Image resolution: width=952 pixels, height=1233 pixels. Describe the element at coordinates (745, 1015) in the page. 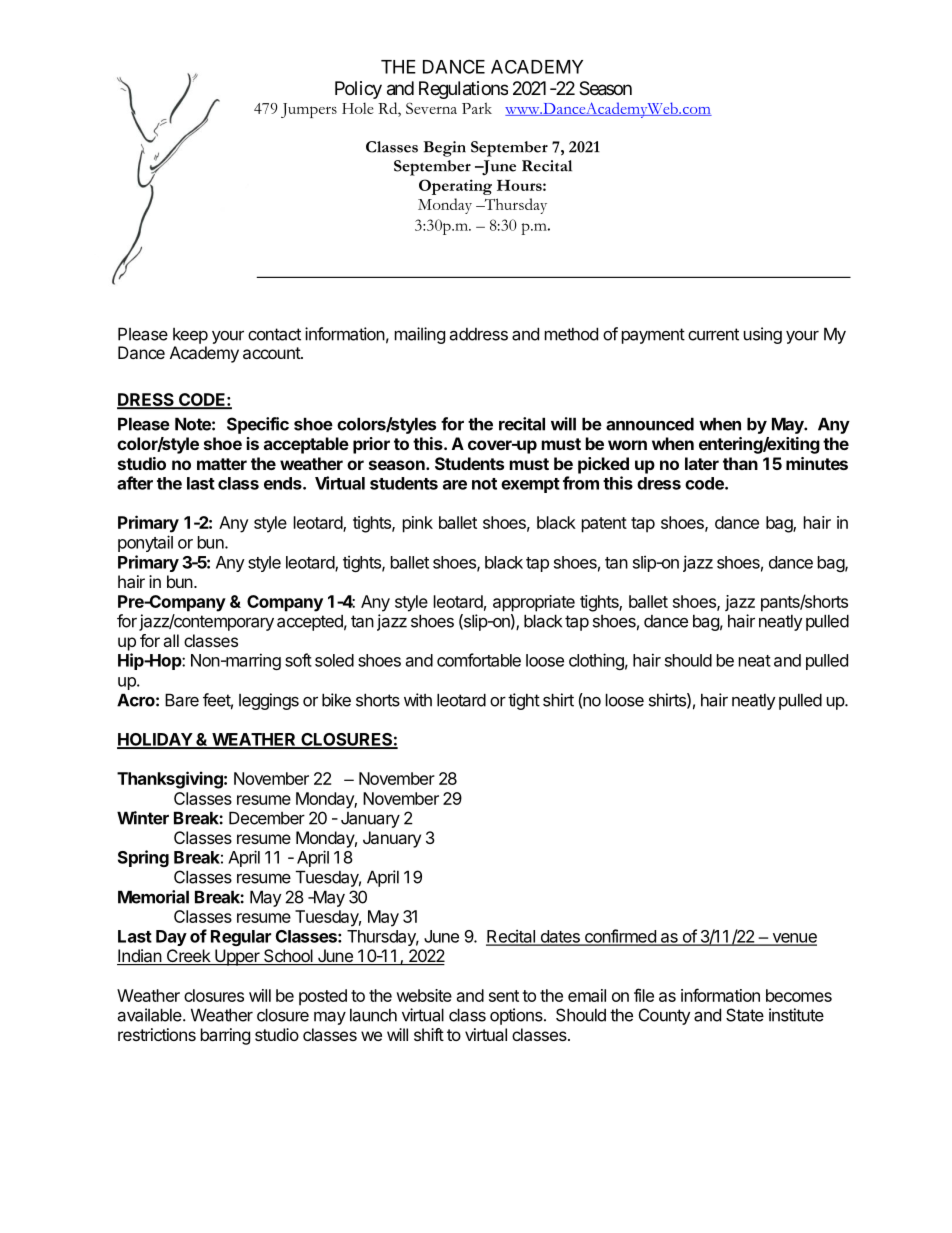

I see `State` at that location.
